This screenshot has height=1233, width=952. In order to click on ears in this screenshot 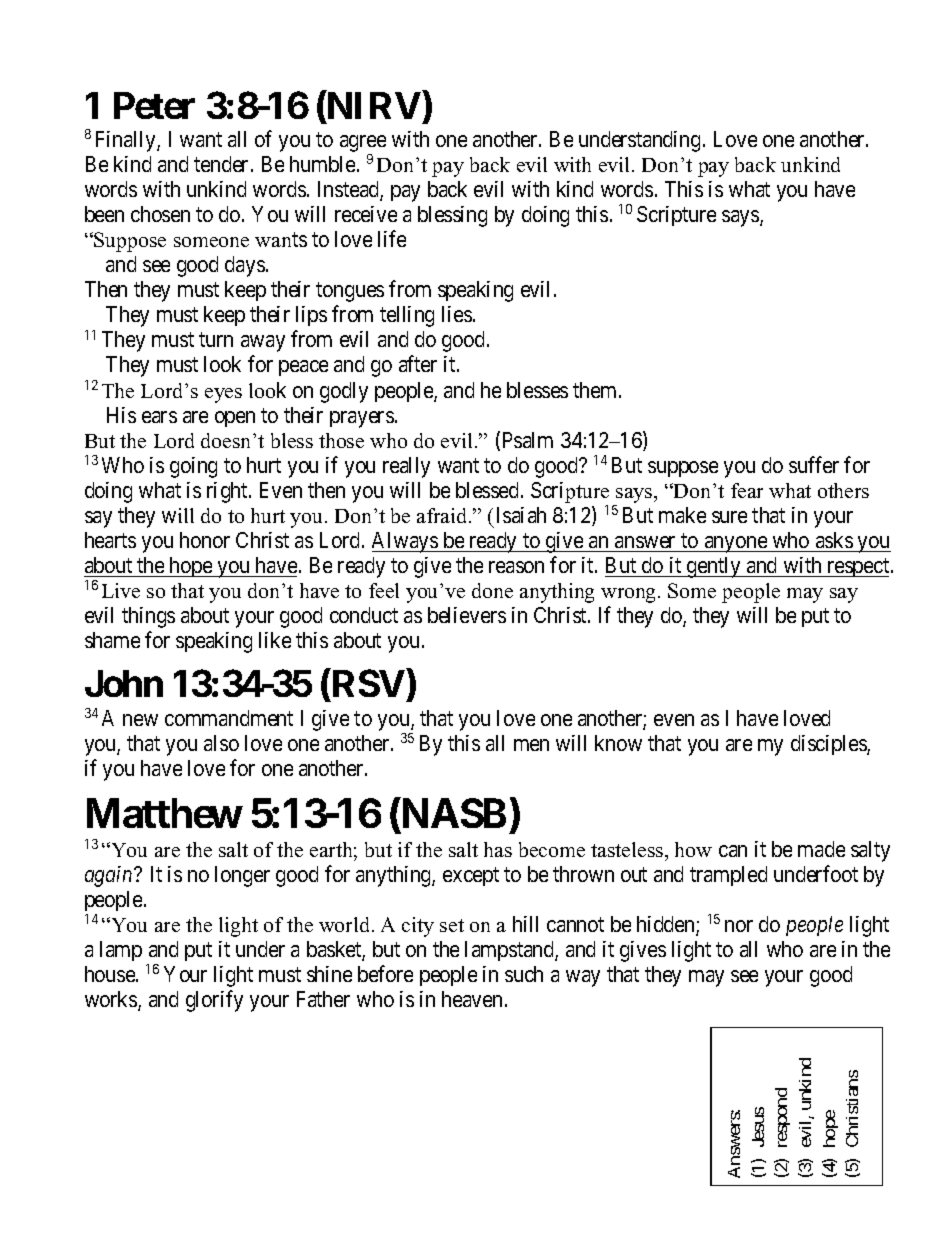, I will do `click(159, 417)`.
